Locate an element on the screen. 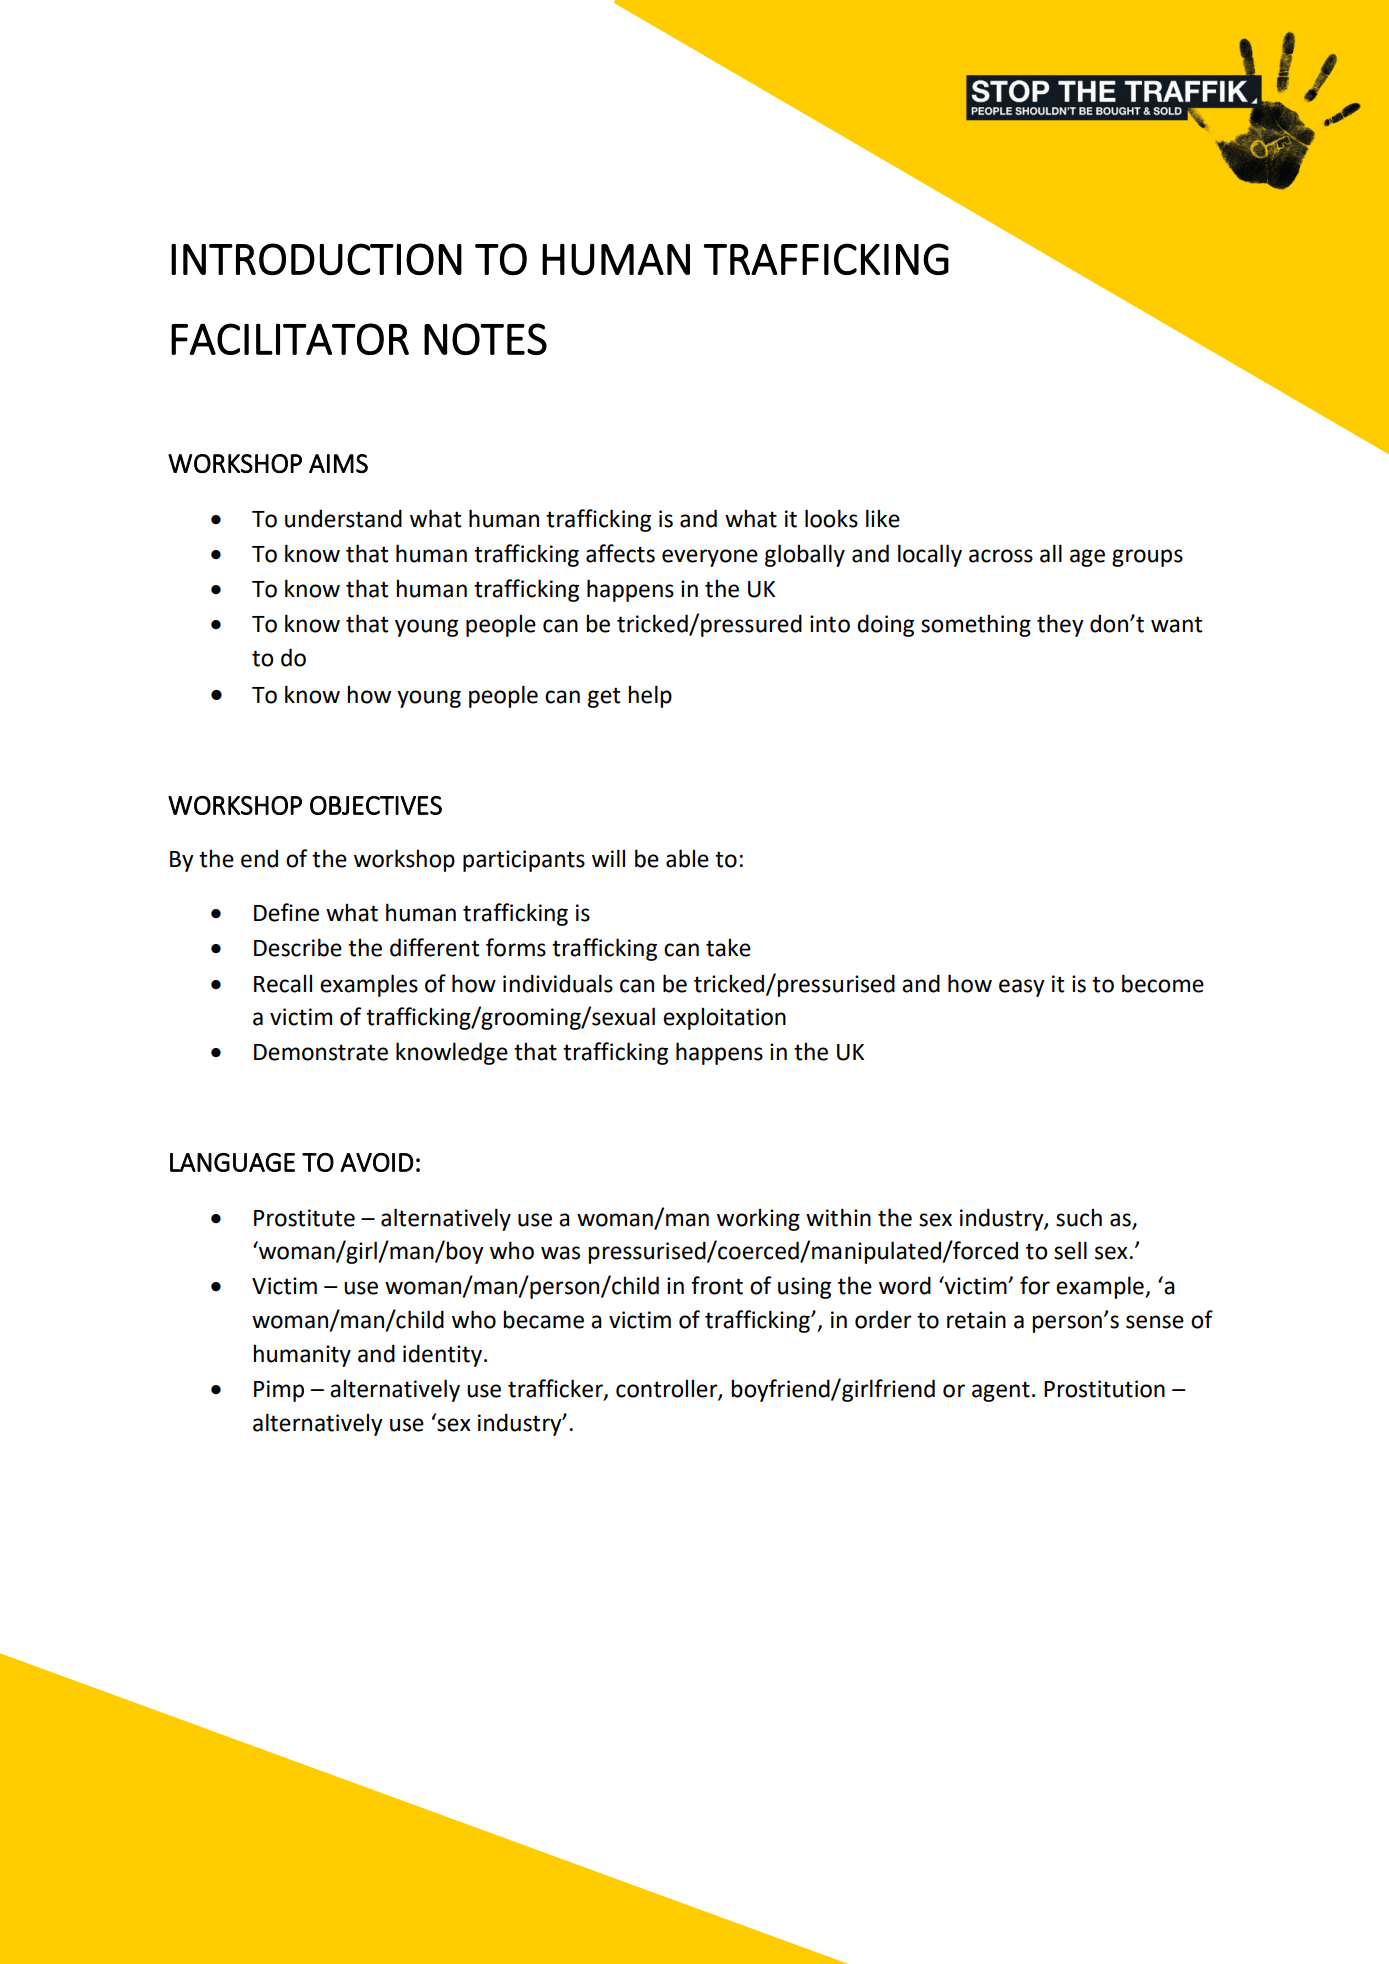 This screenshot has height=1964, width=1389. INTRODUCTION is located at coordinates (316, 259).
